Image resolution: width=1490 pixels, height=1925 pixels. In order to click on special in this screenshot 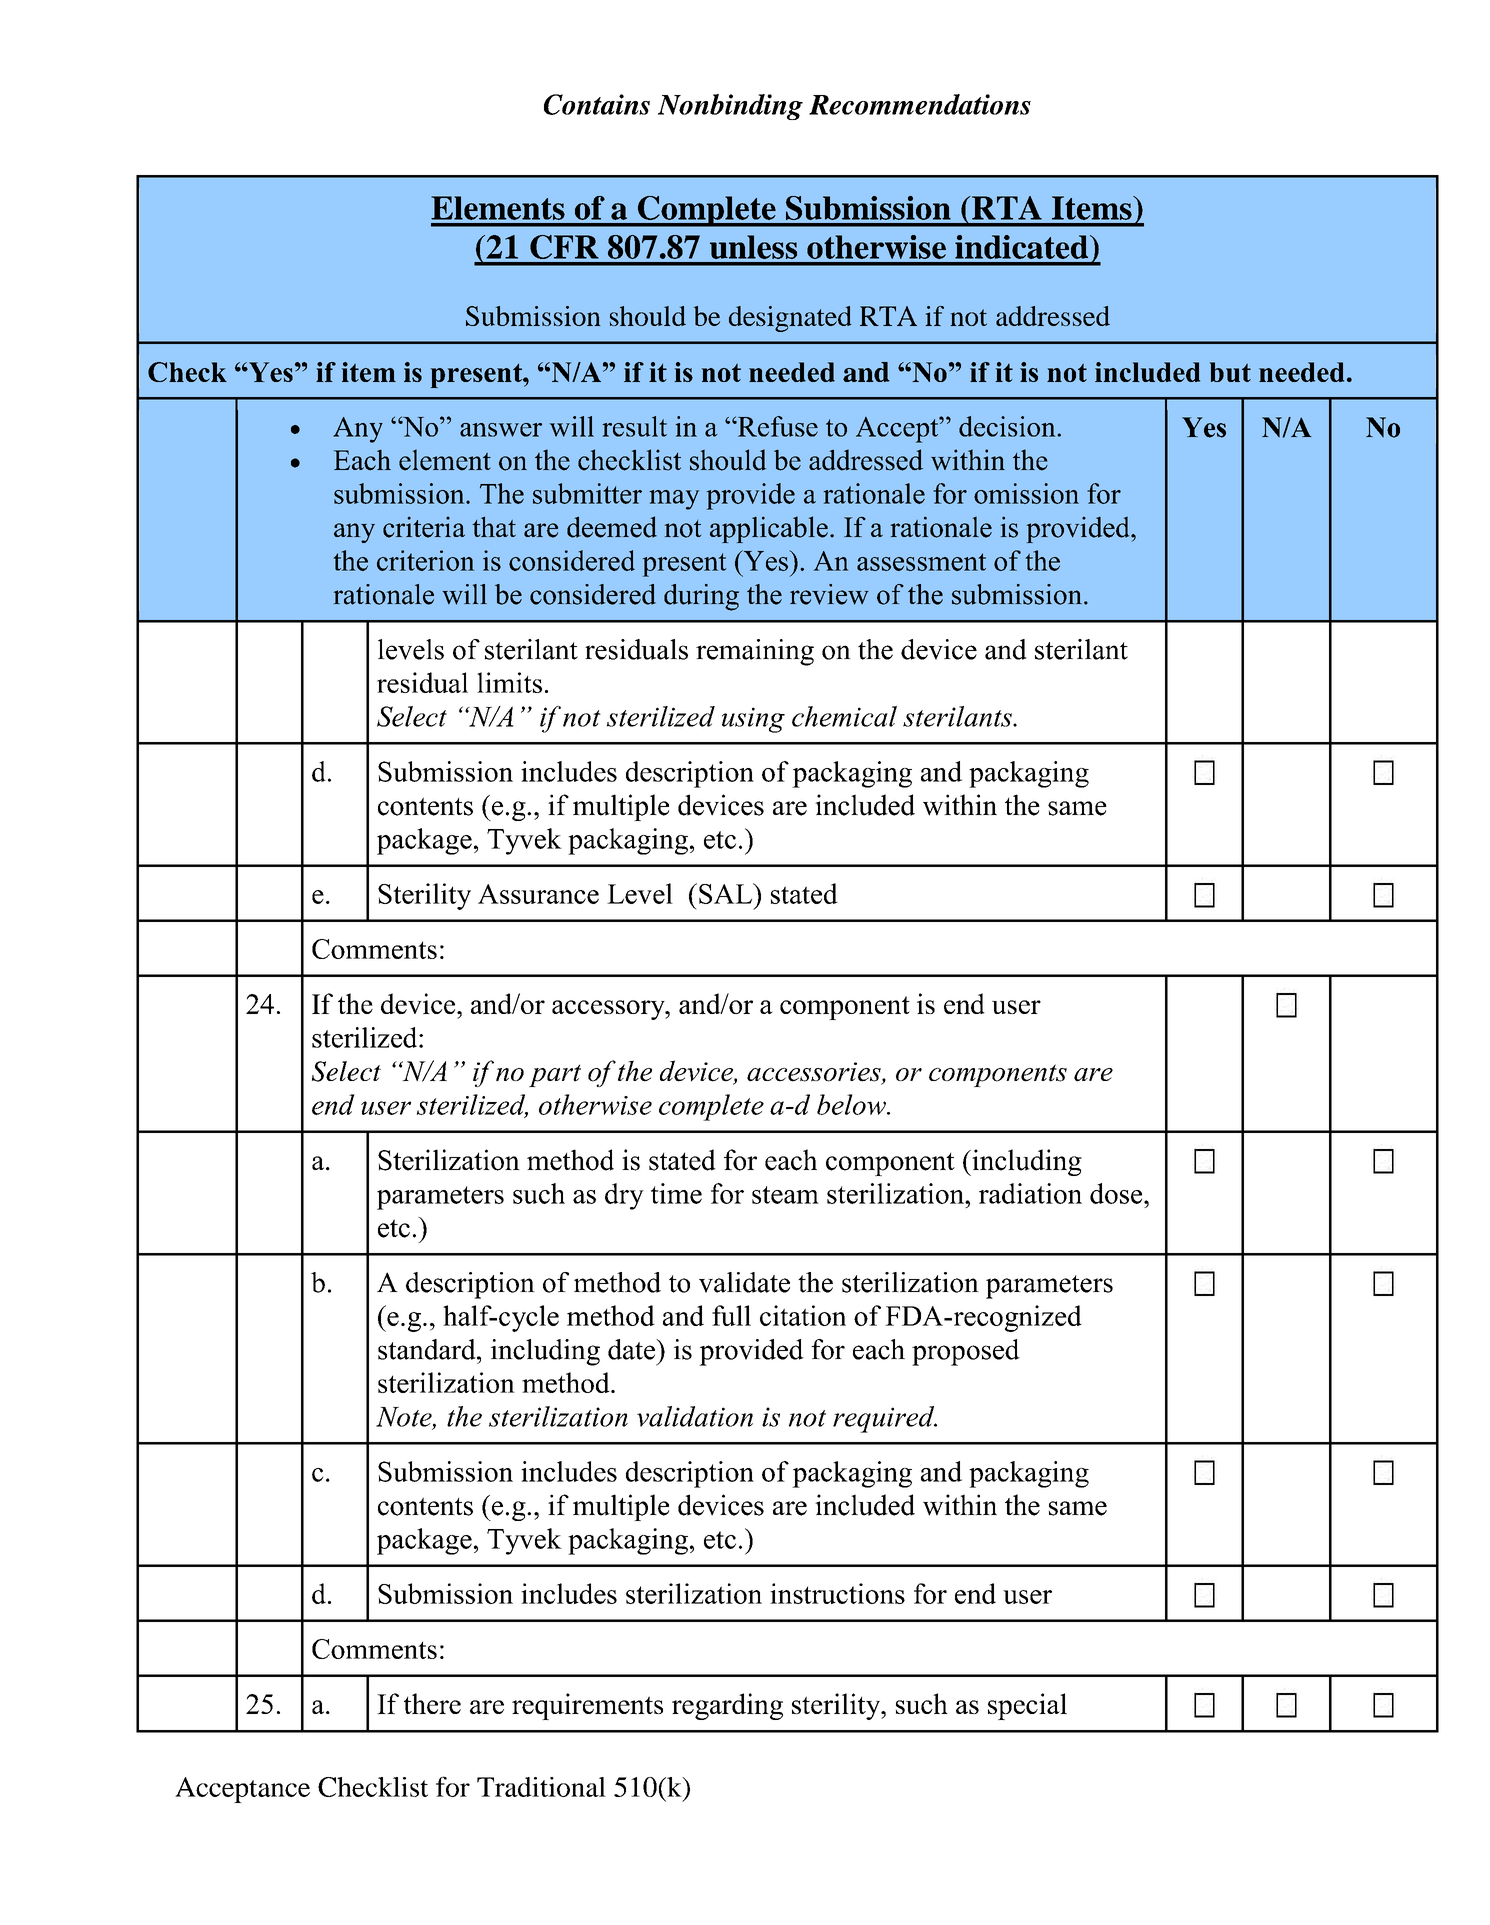, I will do `click(1027, 1706)`.
